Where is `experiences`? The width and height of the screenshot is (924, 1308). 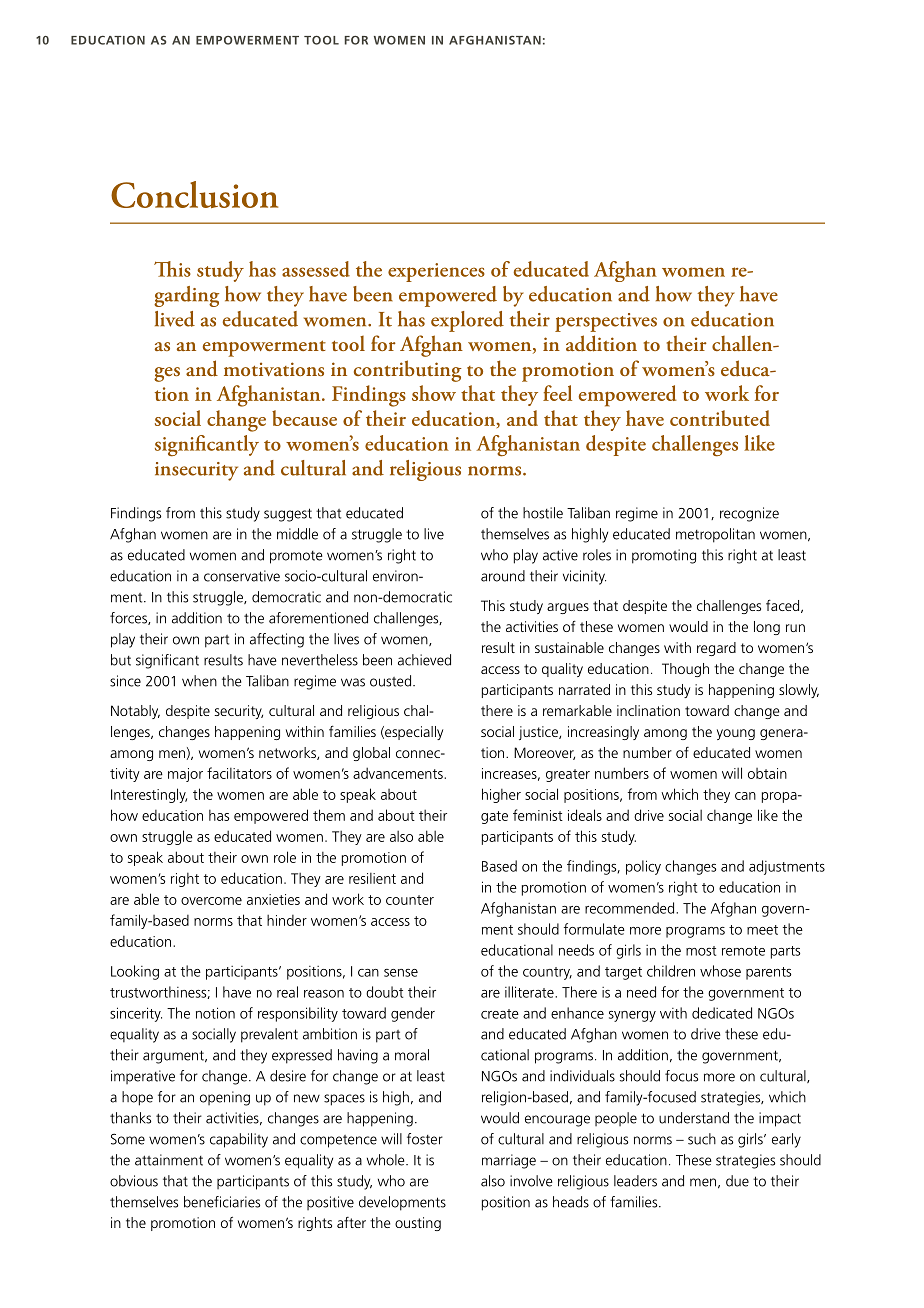
experiences is located at coordinates (436, 272).
